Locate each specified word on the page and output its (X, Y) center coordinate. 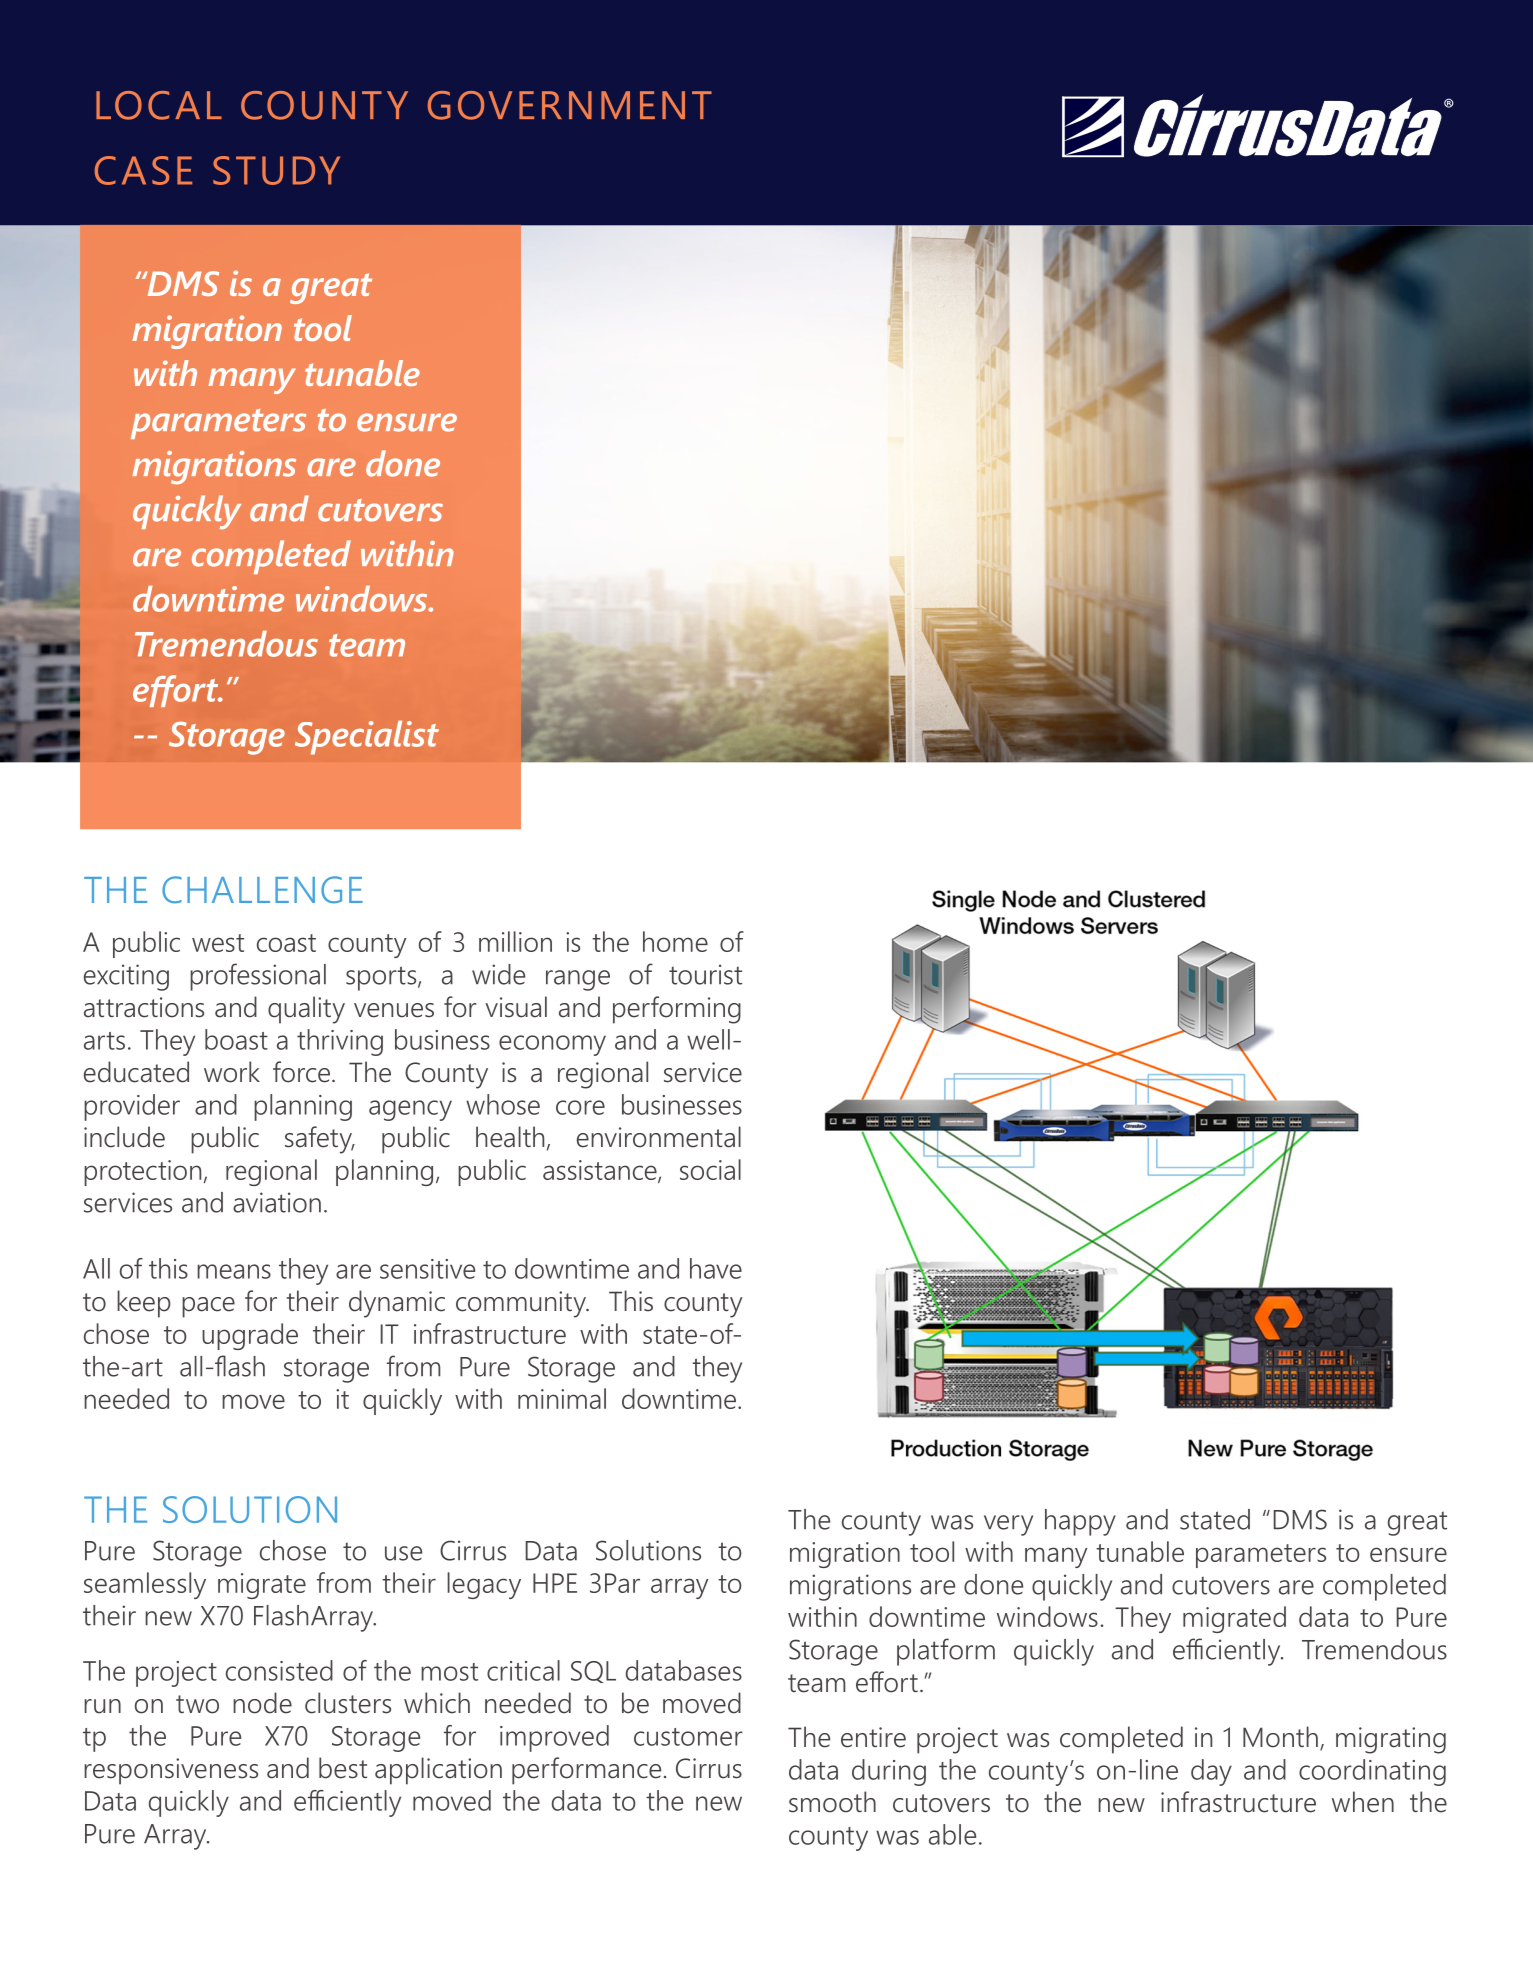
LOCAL (159, 105)
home (675, 941)
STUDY (276, 170)
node (262, 1703)
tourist (705, 974)
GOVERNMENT (570, 105)
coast (286, 943)
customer (688, 1737)
